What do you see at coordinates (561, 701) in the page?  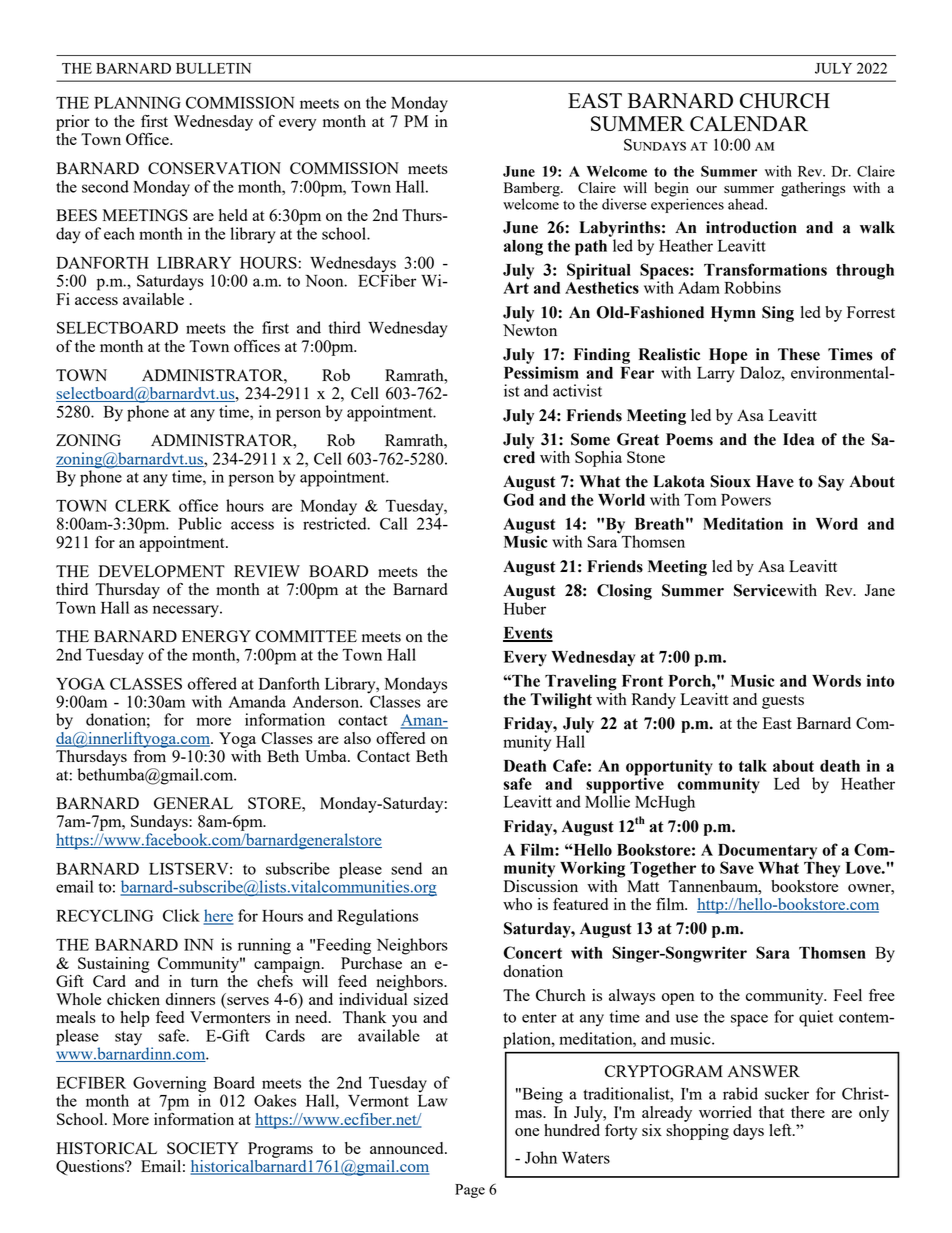 I see `Twilight` at bounding box center [561, 701].
